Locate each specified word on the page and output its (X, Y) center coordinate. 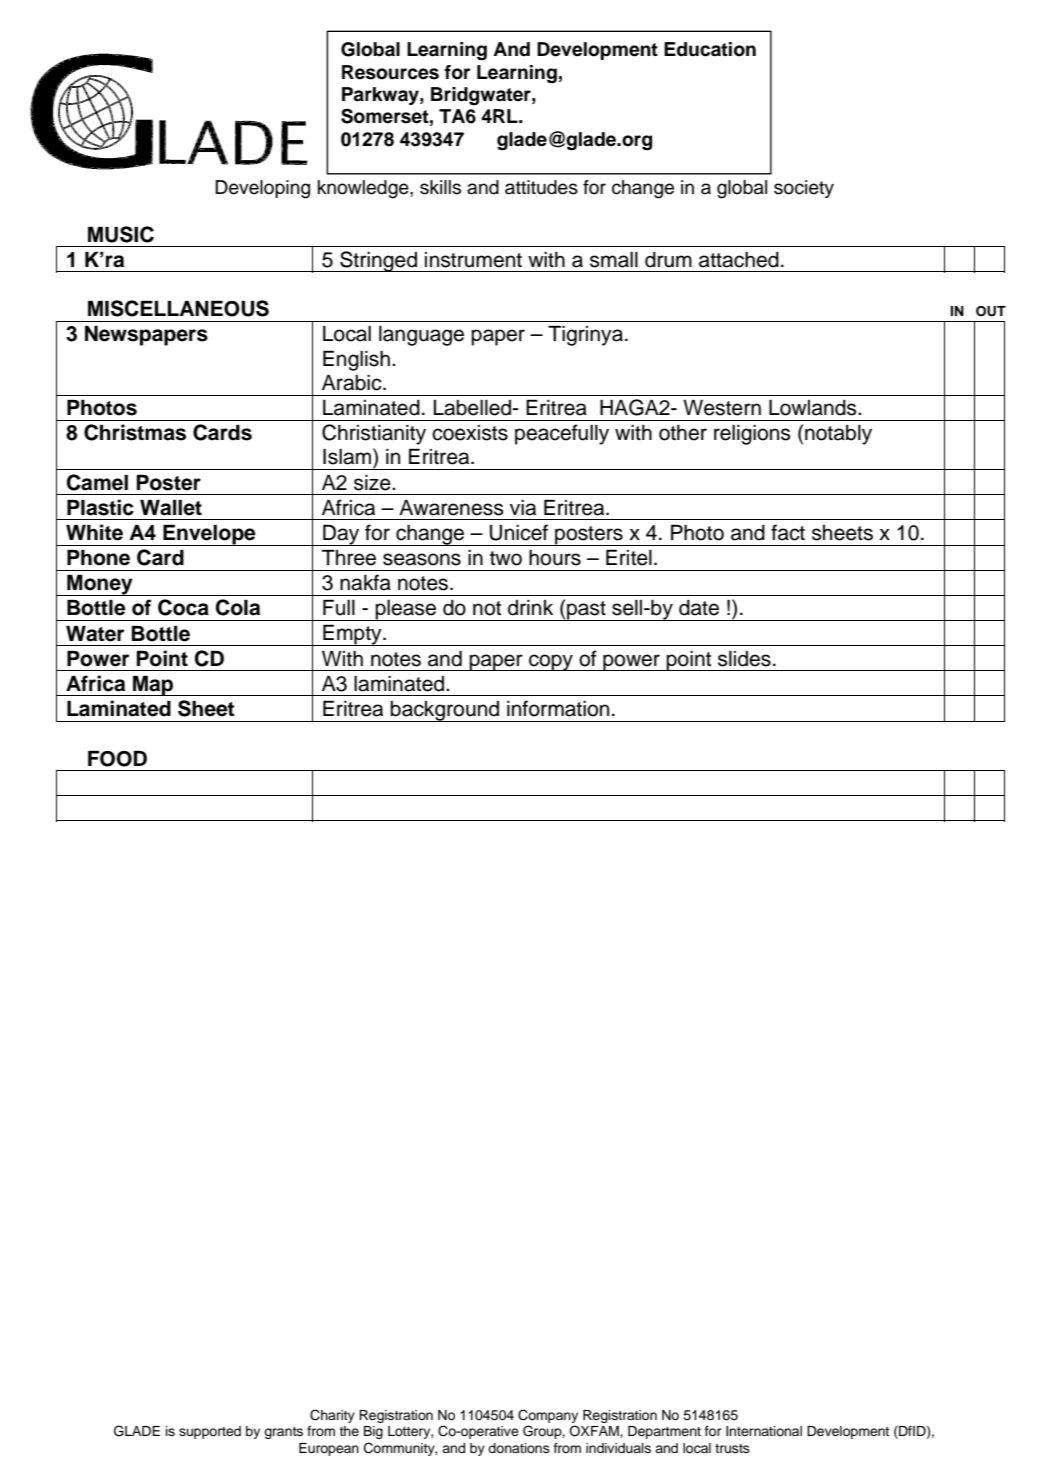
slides (744, 659)
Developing (262, 189)
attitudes (541, 187)
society (804, 189)
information (558, 708)
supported (210, 1432)
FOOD (117, 759)
